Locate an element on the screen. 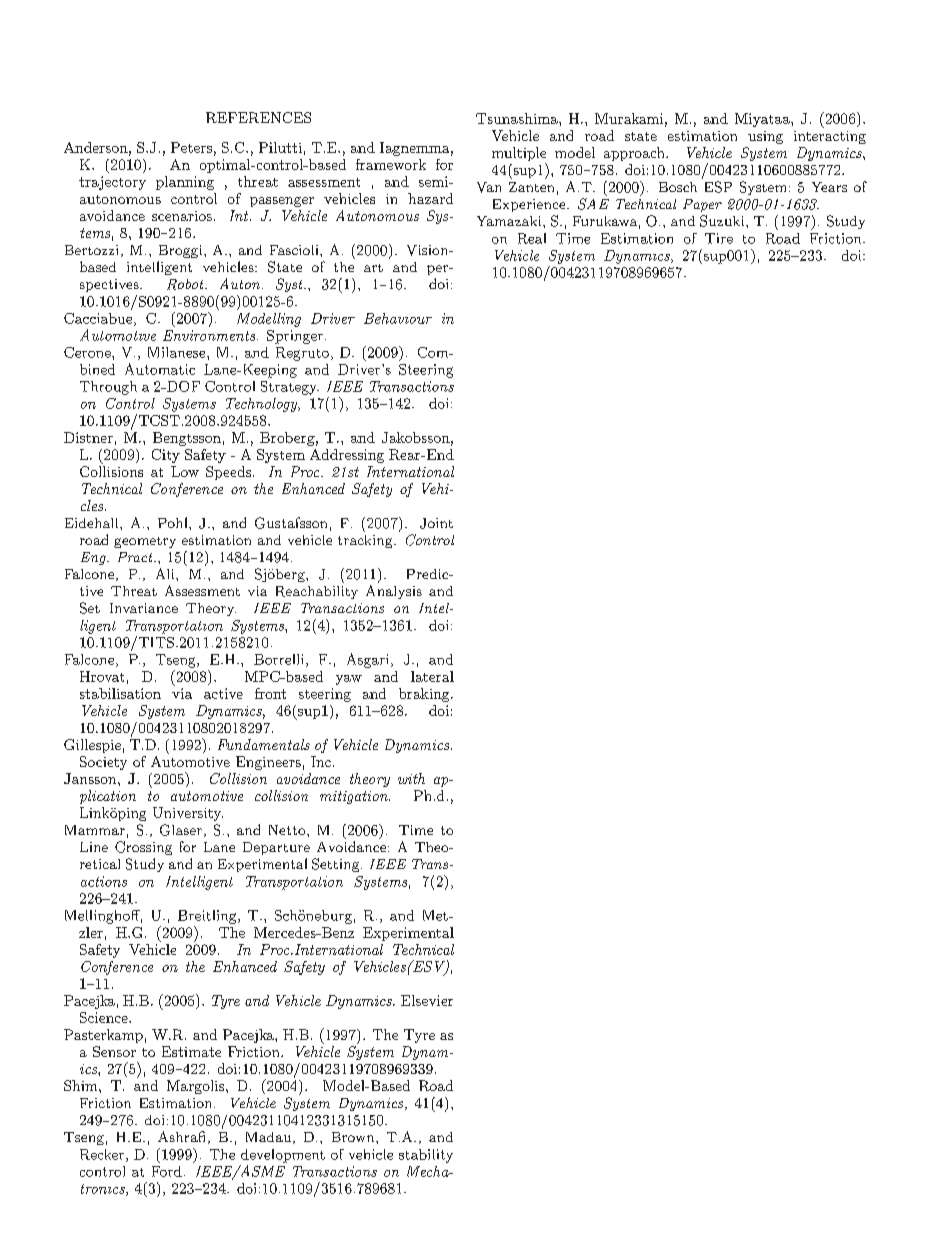  Tire is located at coordinates (719, 238).
